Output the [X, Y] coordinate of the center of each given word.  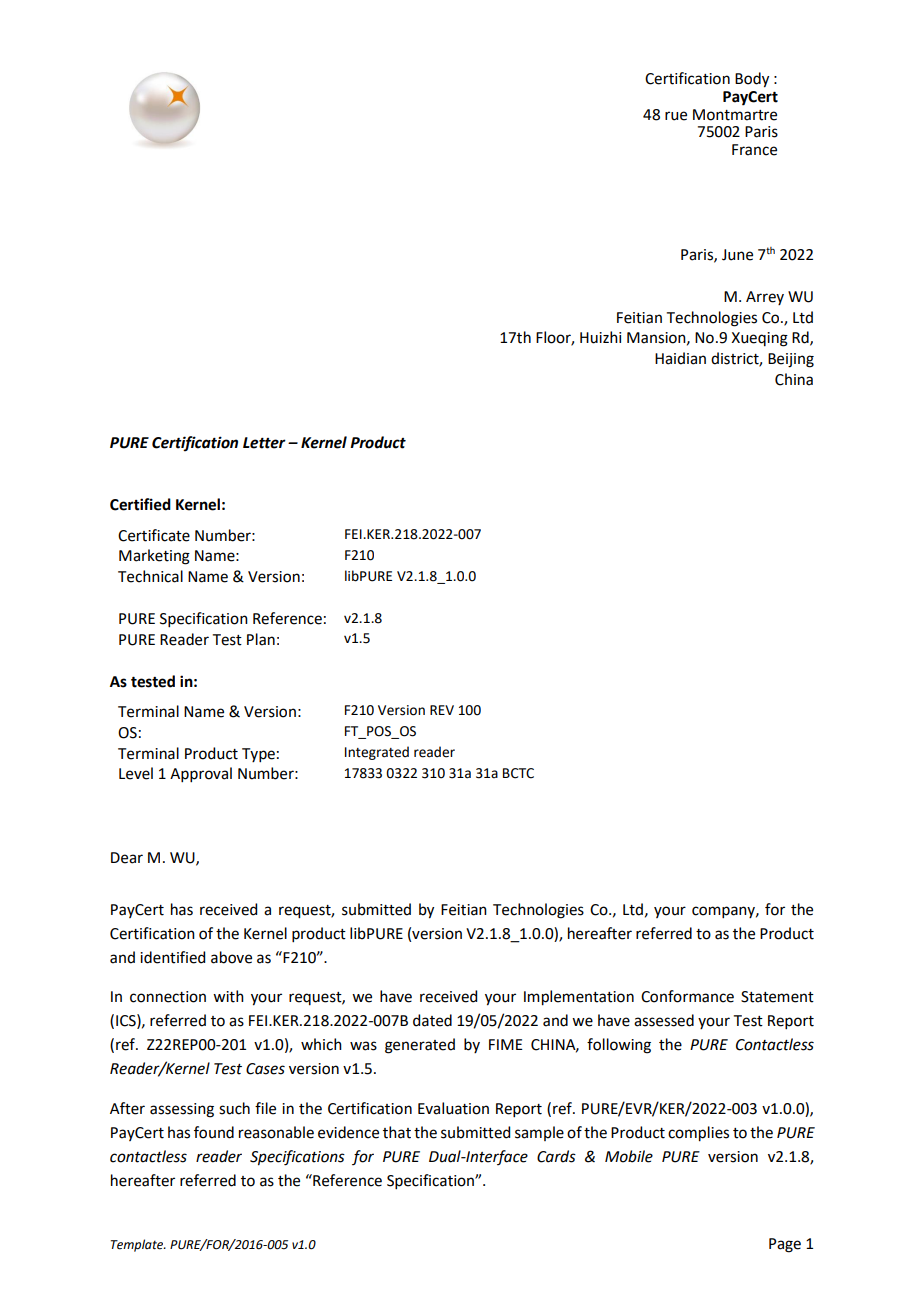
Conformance [687, 996]
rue [676, 116]
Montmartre [735, 115]
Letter [264, 443]
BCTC [518, 773]
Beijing [791, 360]
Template [138, 1245]
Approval [201, 774]
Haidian [680, 358]
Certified [140, 504]
